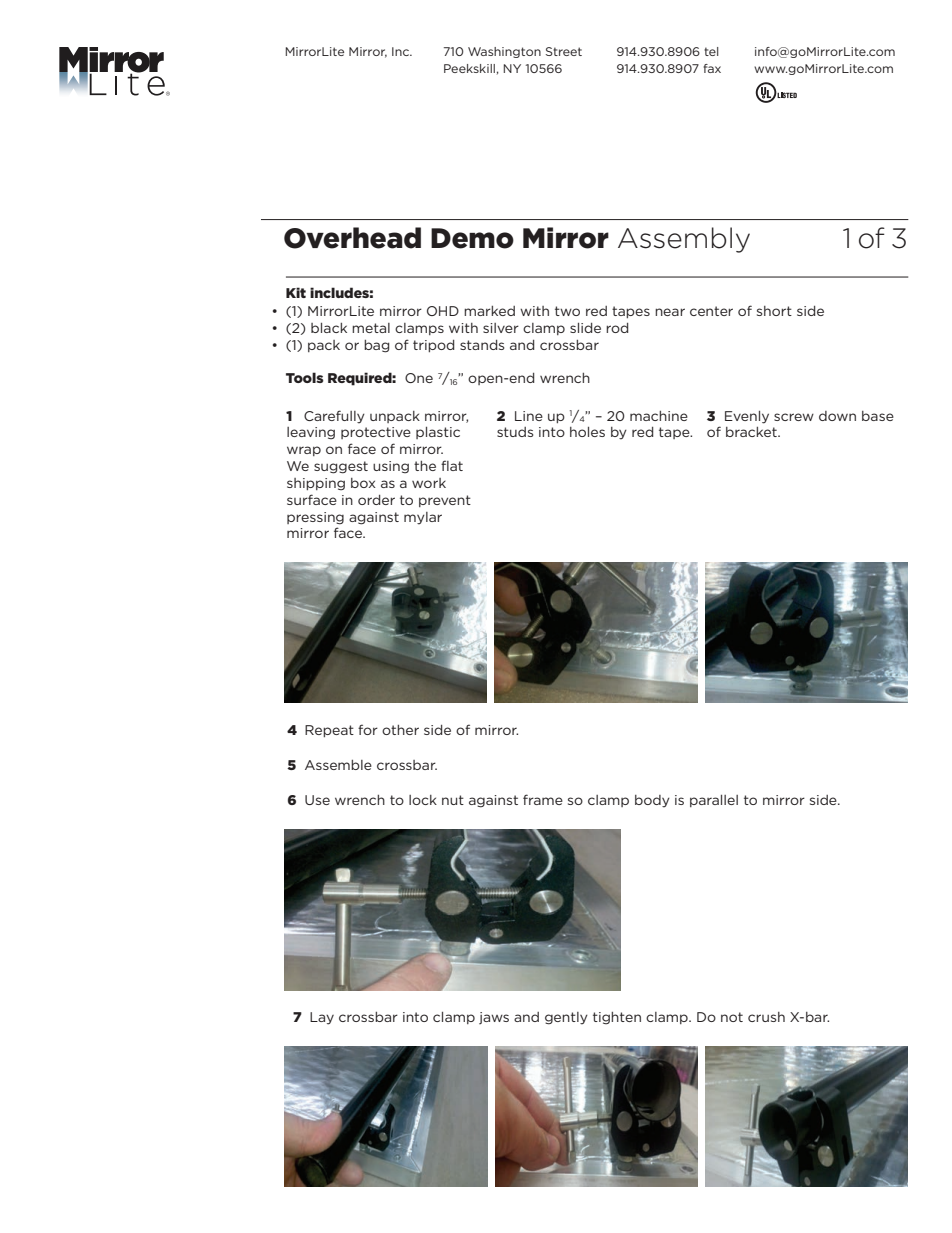 The image size is (952, 1233). I want to click on gently, so click(566, 1018).
